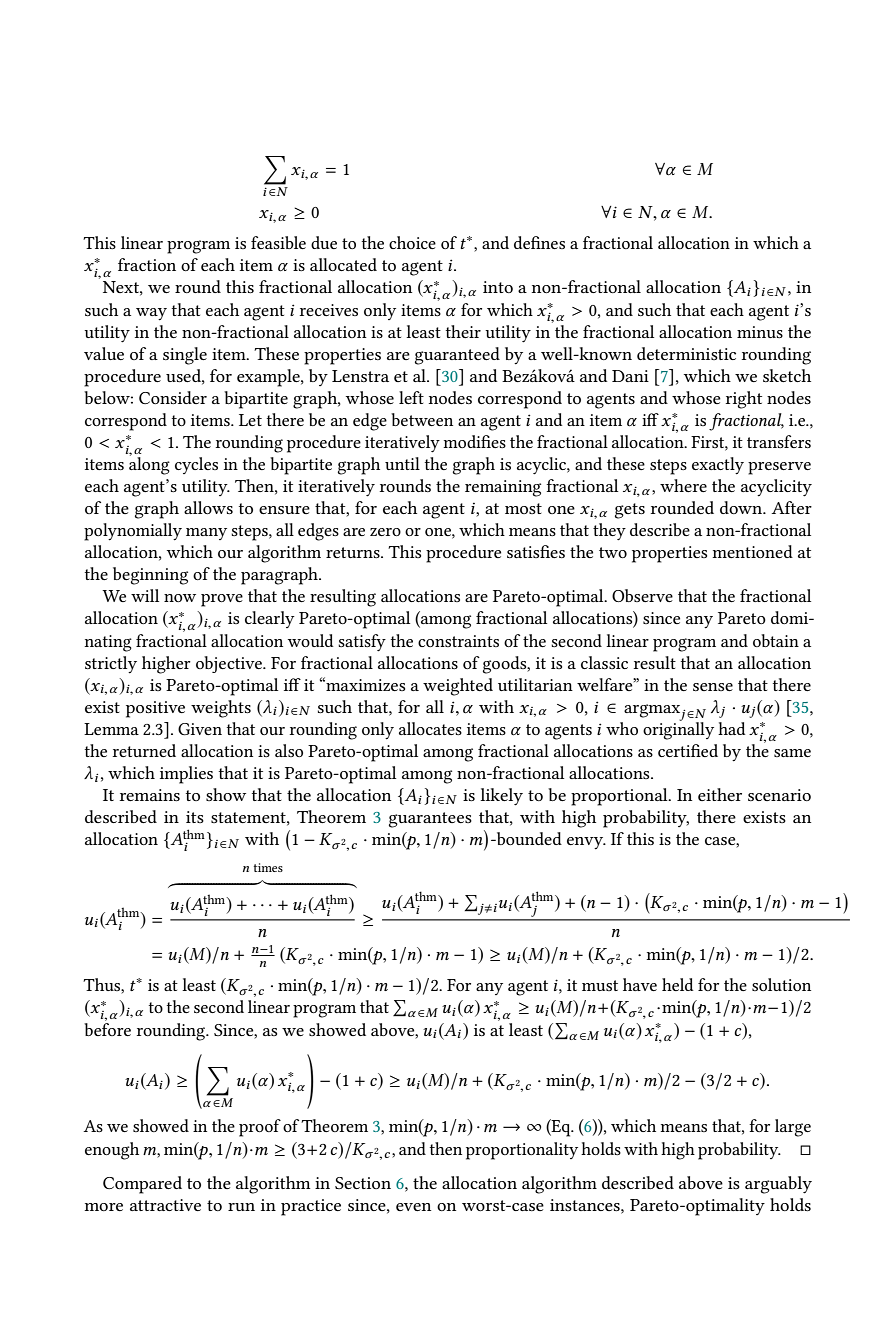 The height and width of the screenshot is (1328, 896). I want to click on minus, so click(760, 332).
